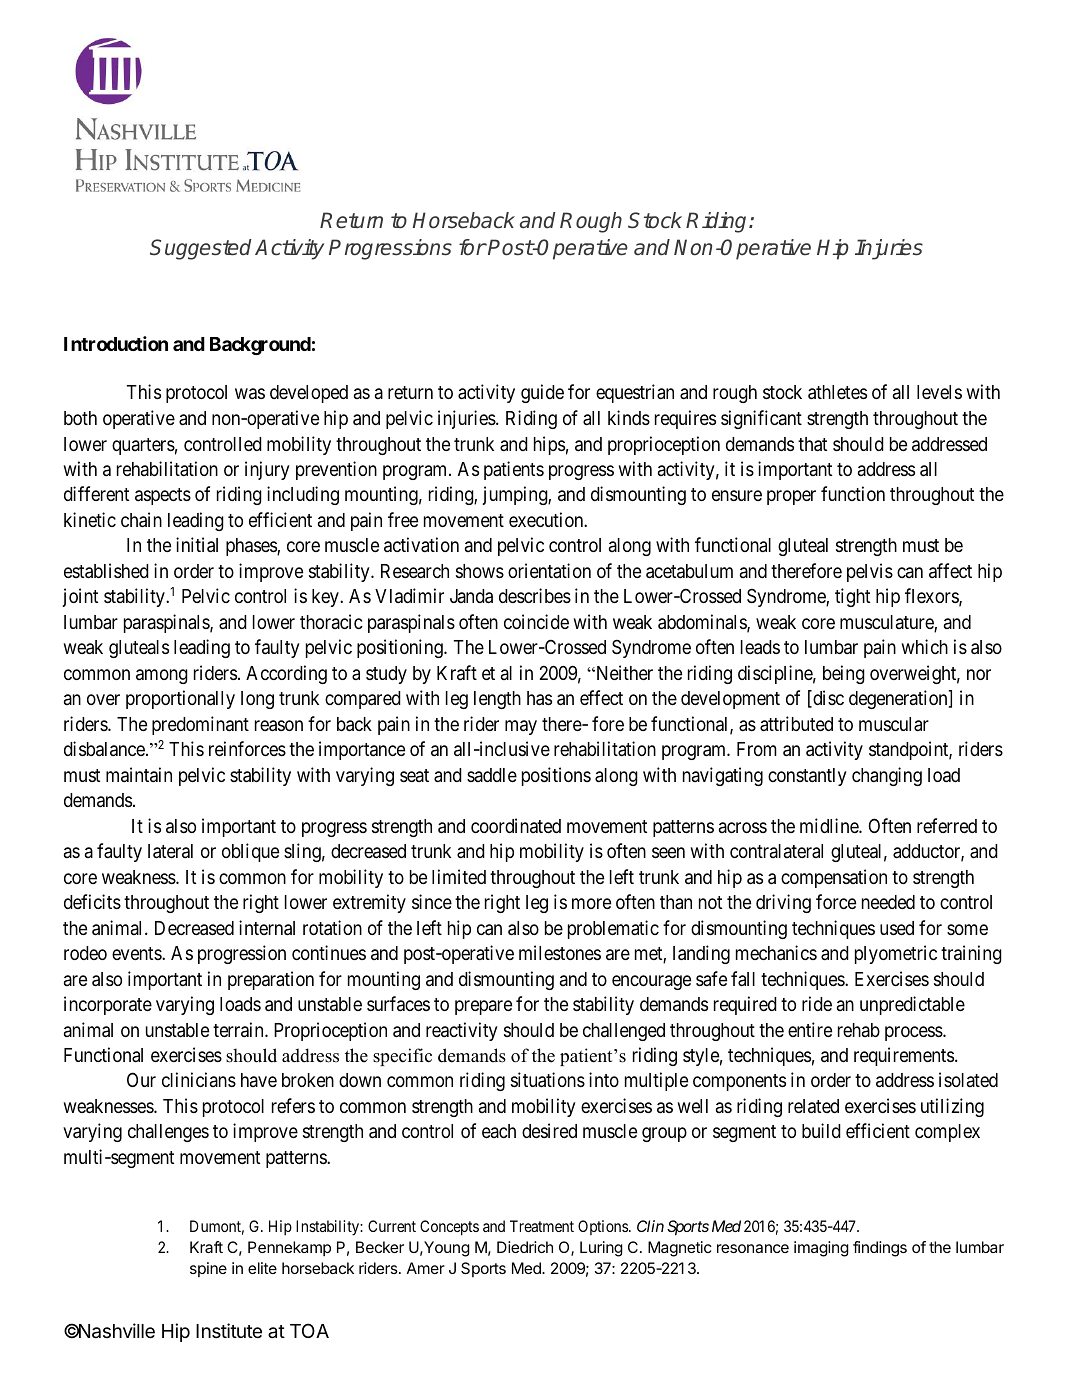 The width and height of the screenshot is (1072, 1387). I want to click on Luring, so click(601, 1249).
